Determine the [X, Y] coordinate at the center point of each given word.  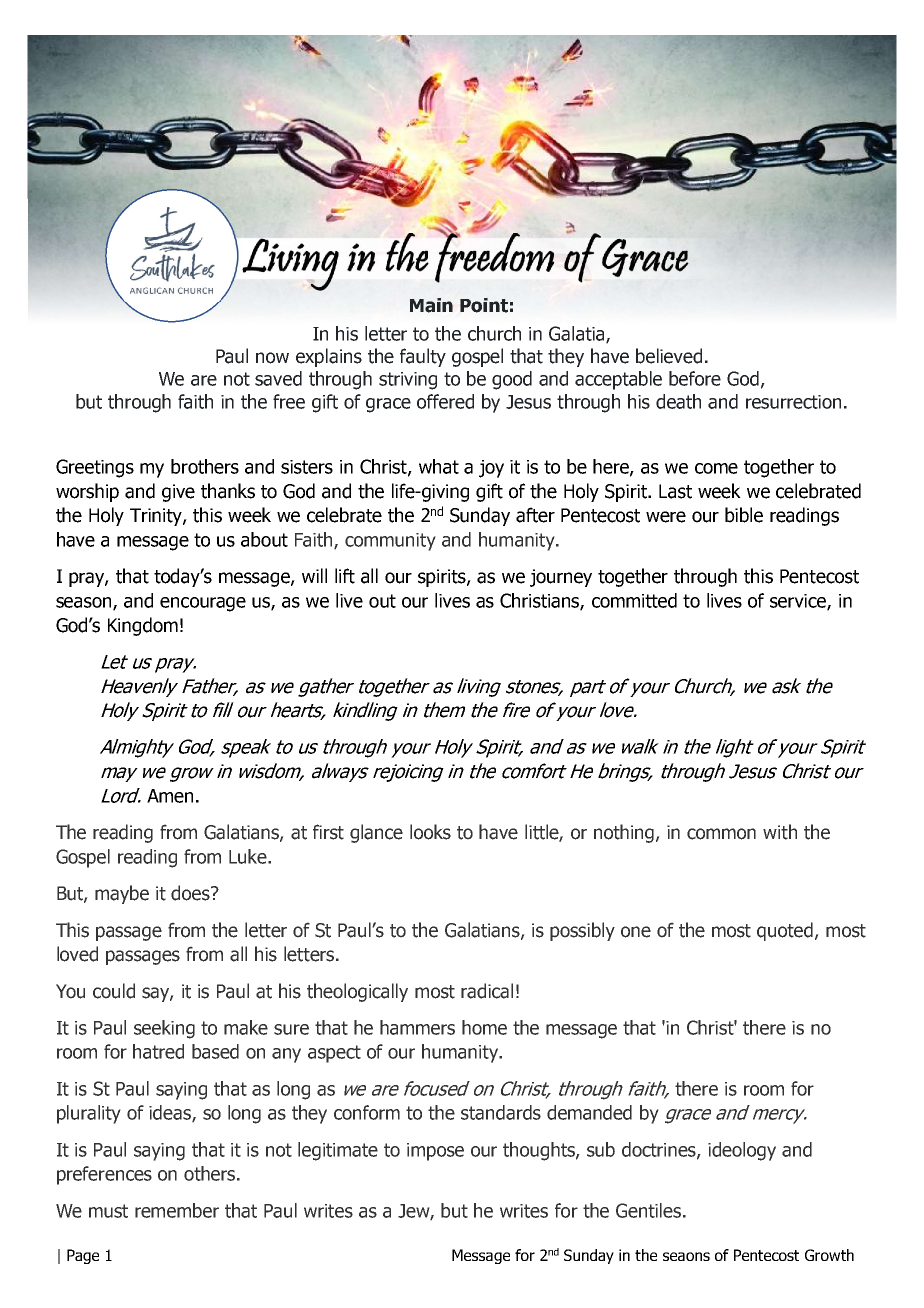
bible [744, 515]
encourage [203, 604]
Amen [170, 796]
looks [430, 832]
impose [435, 1152]
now [272, 358]
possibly [582, 931]
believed [669, 356]
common [721, 834]
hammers [417, 1027]
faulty [423, 357]
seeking [164, 1029]
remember [177, 1210]
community [390, 542]
